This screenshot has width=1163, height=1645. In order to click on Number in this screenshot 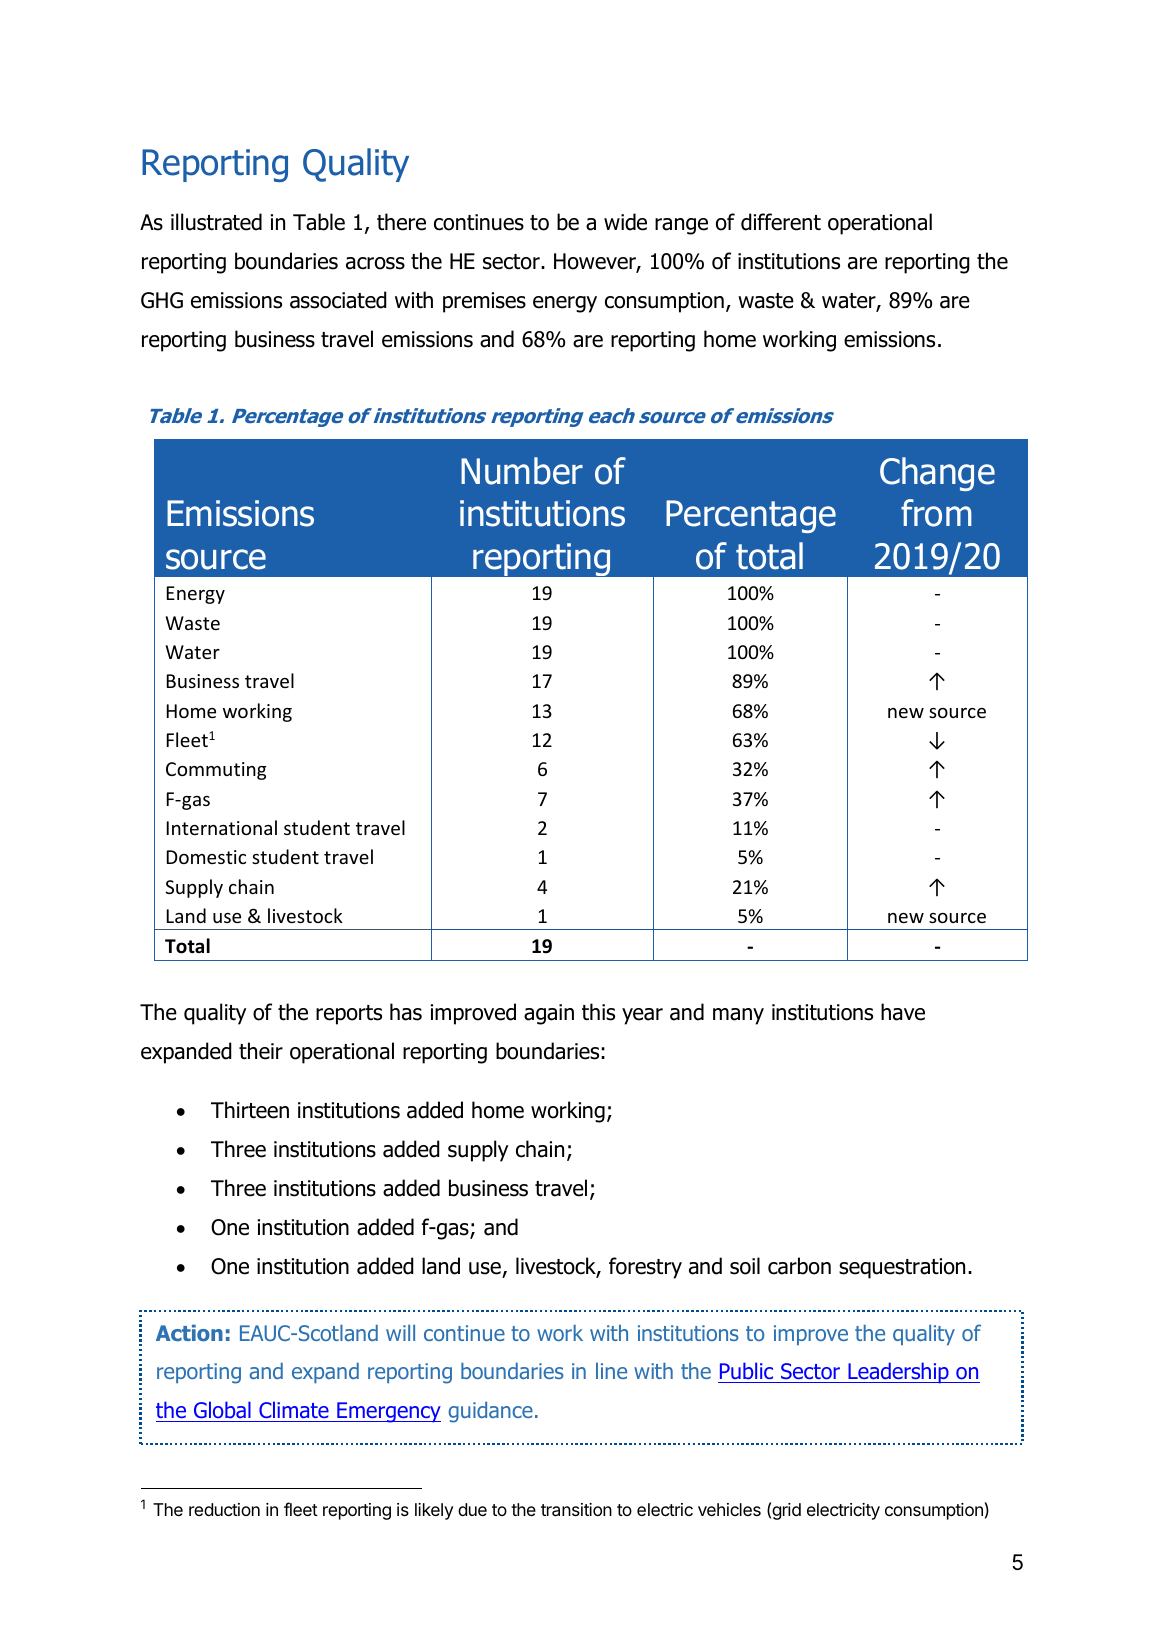, I will do `click(522, 471)`.
